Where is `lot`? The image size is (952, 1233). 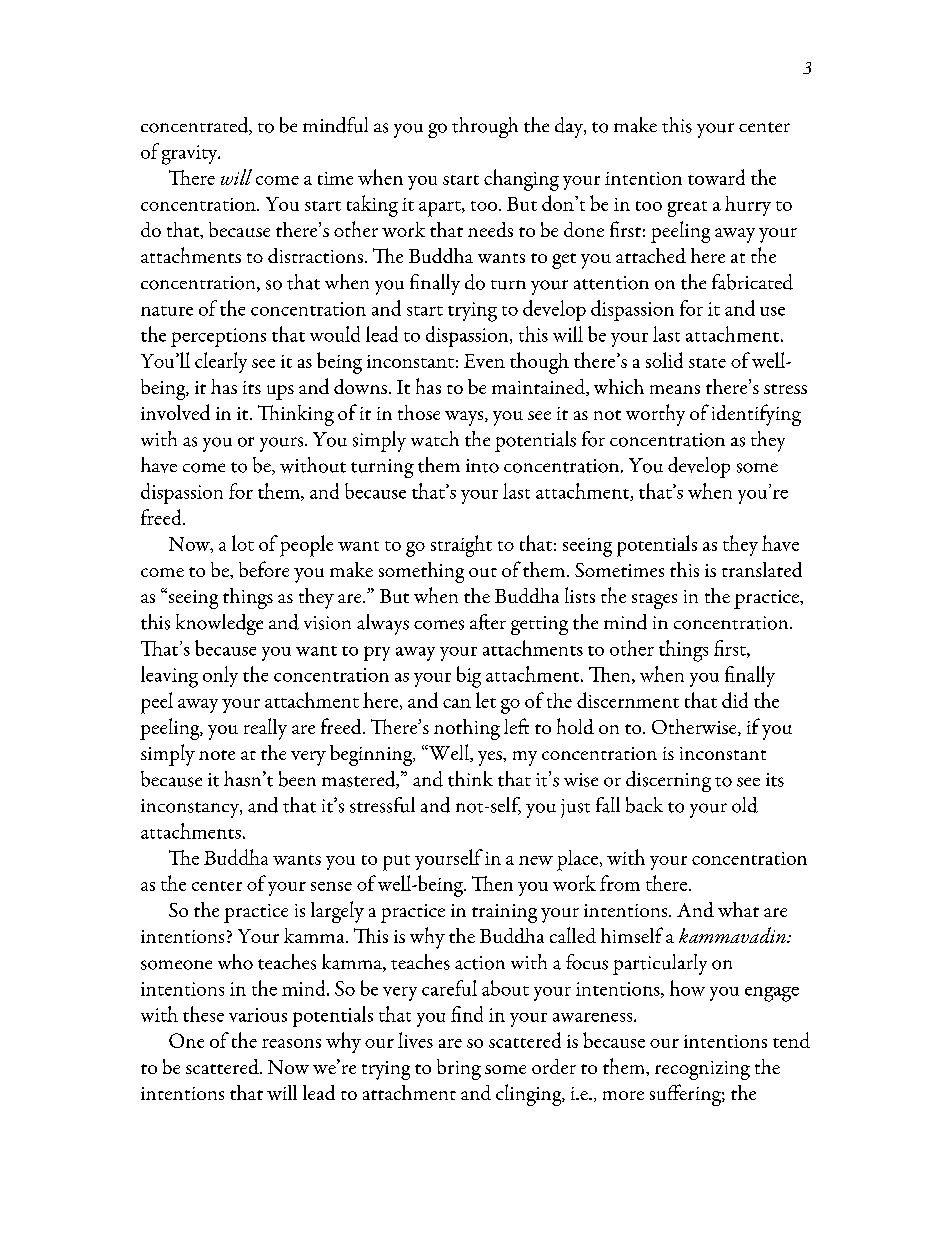 lot is located at coordinates (243, 543).
